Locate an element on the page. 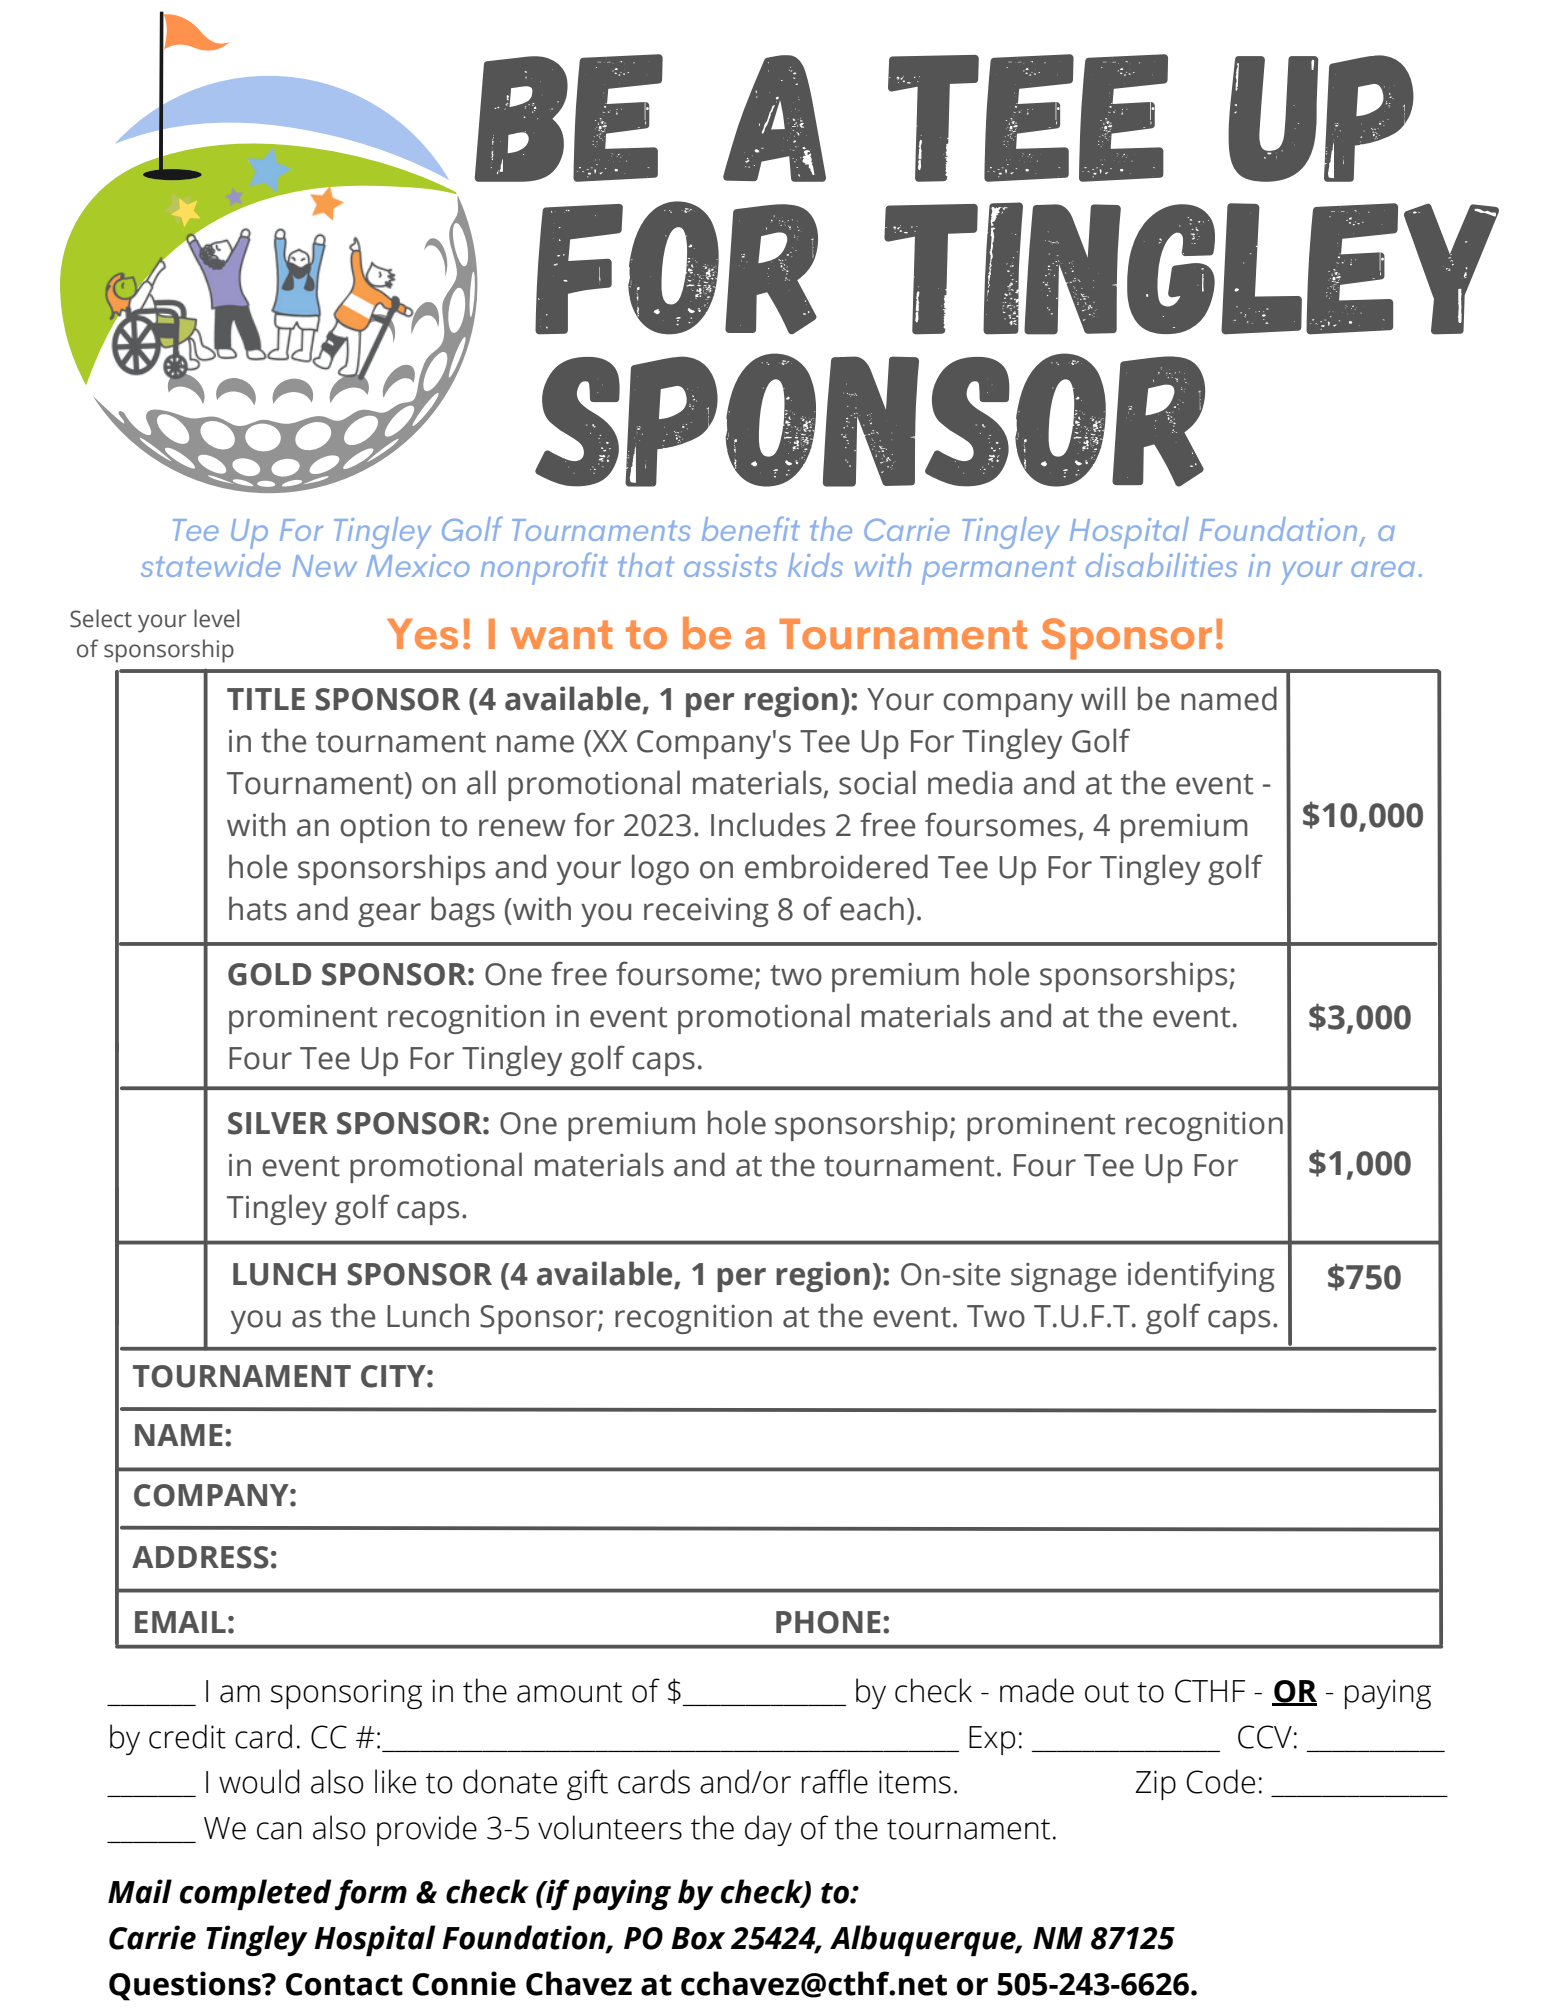 The image size is (1555, 2012). assists is located at coordinates (730, 565).
